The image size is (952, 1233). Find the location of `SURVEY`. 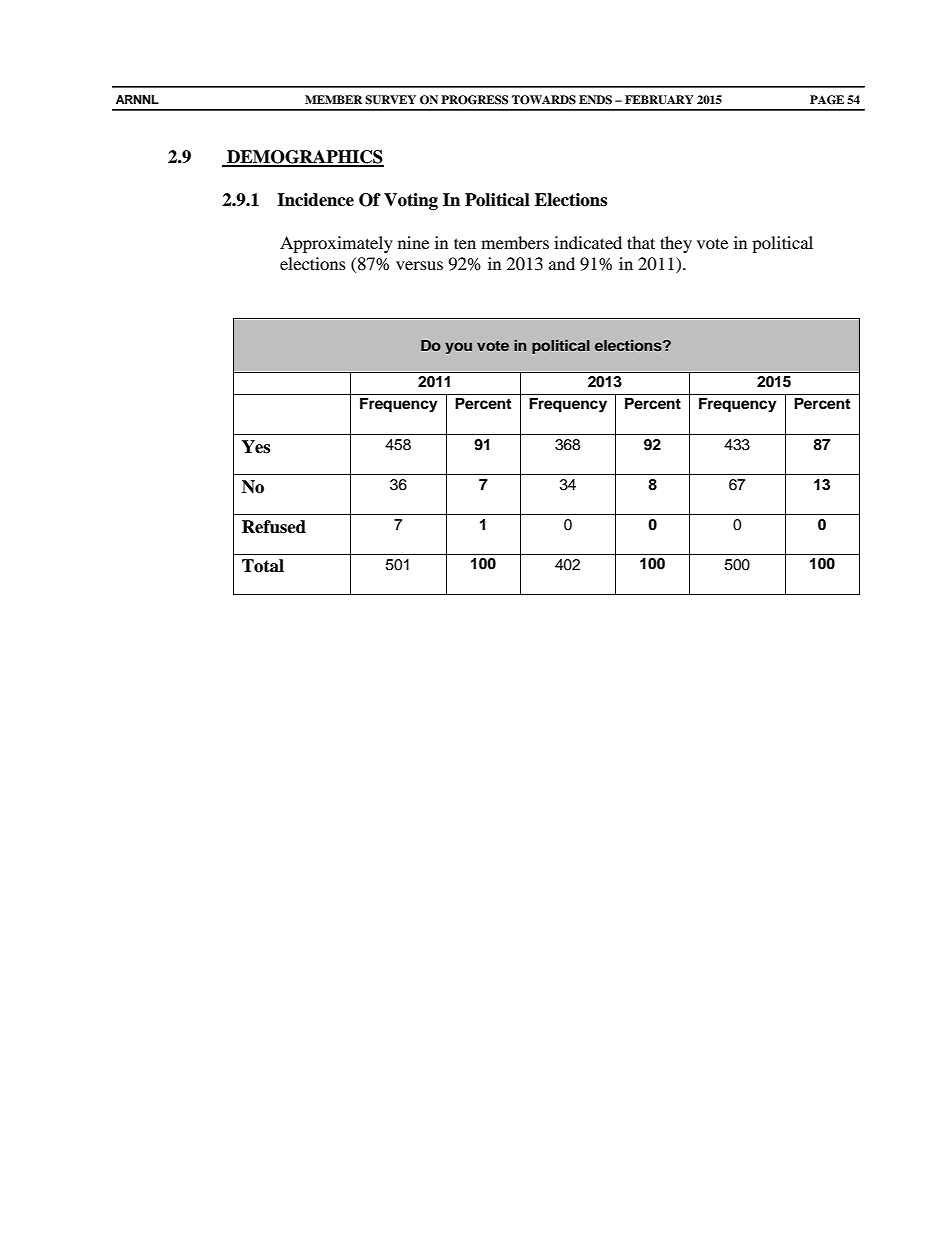

SURVEY is located at coordinates (390, 100).
